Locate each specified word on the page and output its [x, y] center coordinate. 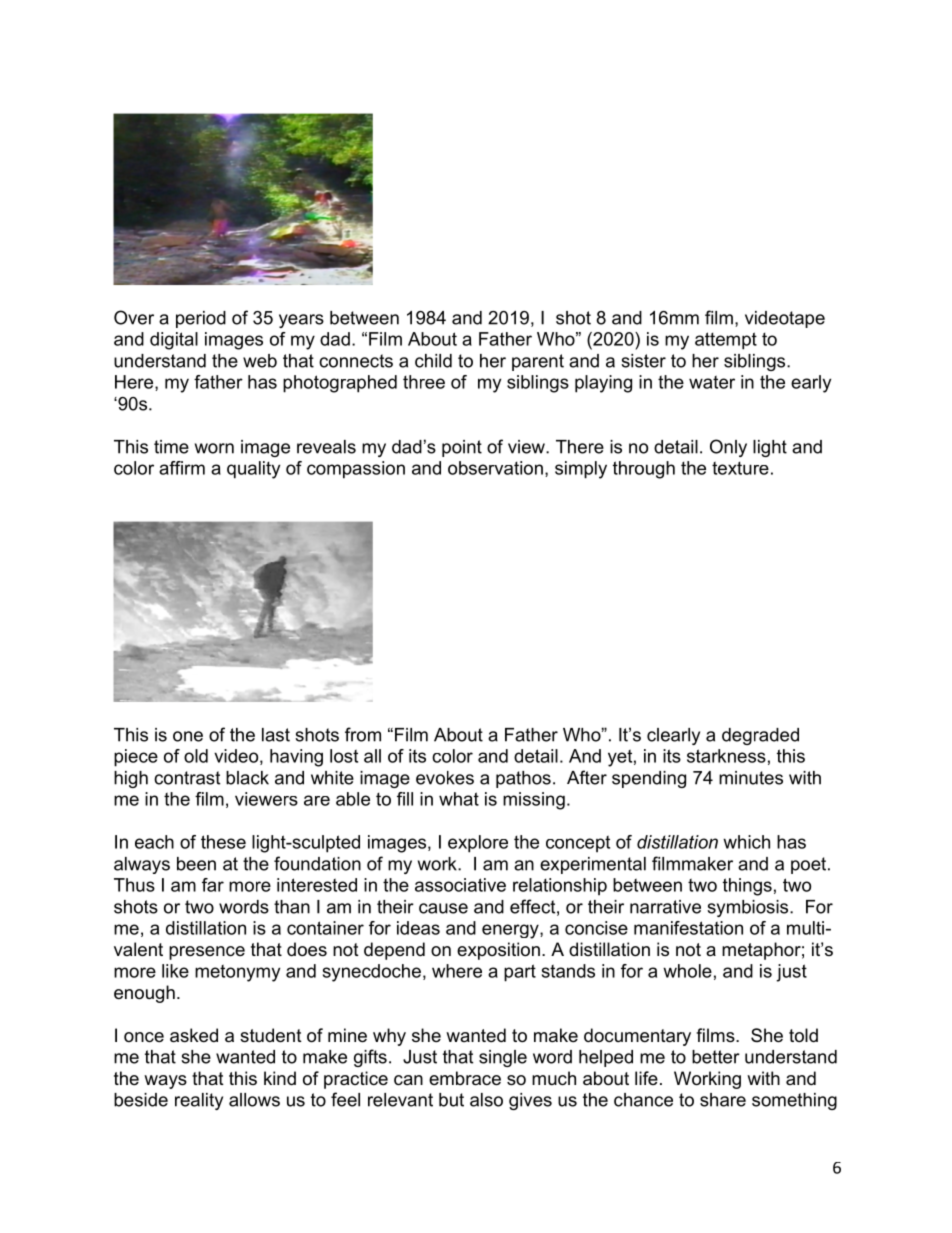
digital [174, 341]
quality [253, 470]
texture [740, 468]
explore [478, 844]
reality [199, 1101]
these [223, 842]
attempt [726, 341]
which [746, 842]
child [433, 361]
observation [495, 468]
